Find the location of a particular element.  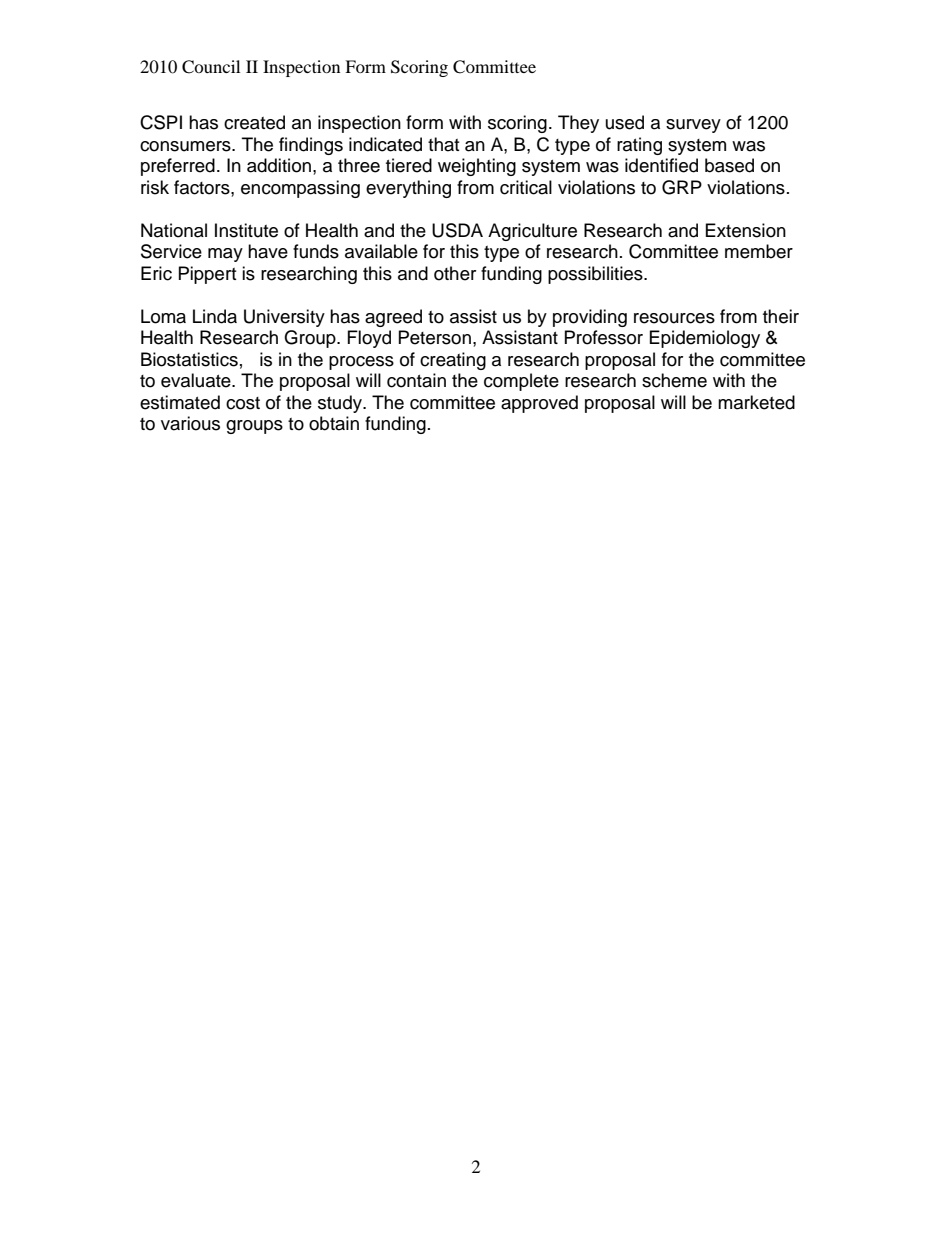

member is located at coordinates (759, 251).
